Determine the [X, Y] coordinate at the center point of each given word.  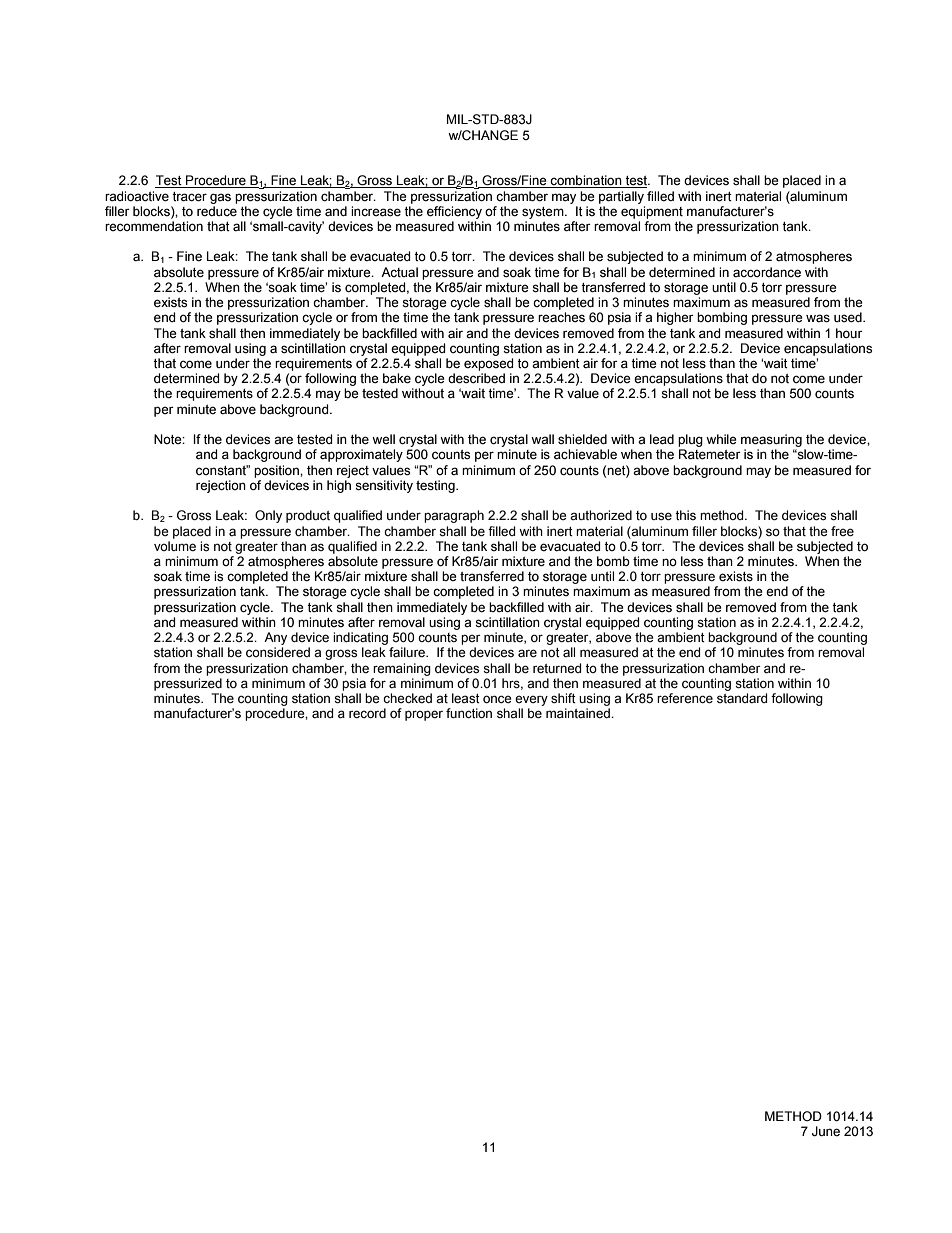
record [367, 713]
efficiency [454, 212]
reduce [217, 211]
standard [742, 698]
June [826, 1131]
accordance [767, 272]
